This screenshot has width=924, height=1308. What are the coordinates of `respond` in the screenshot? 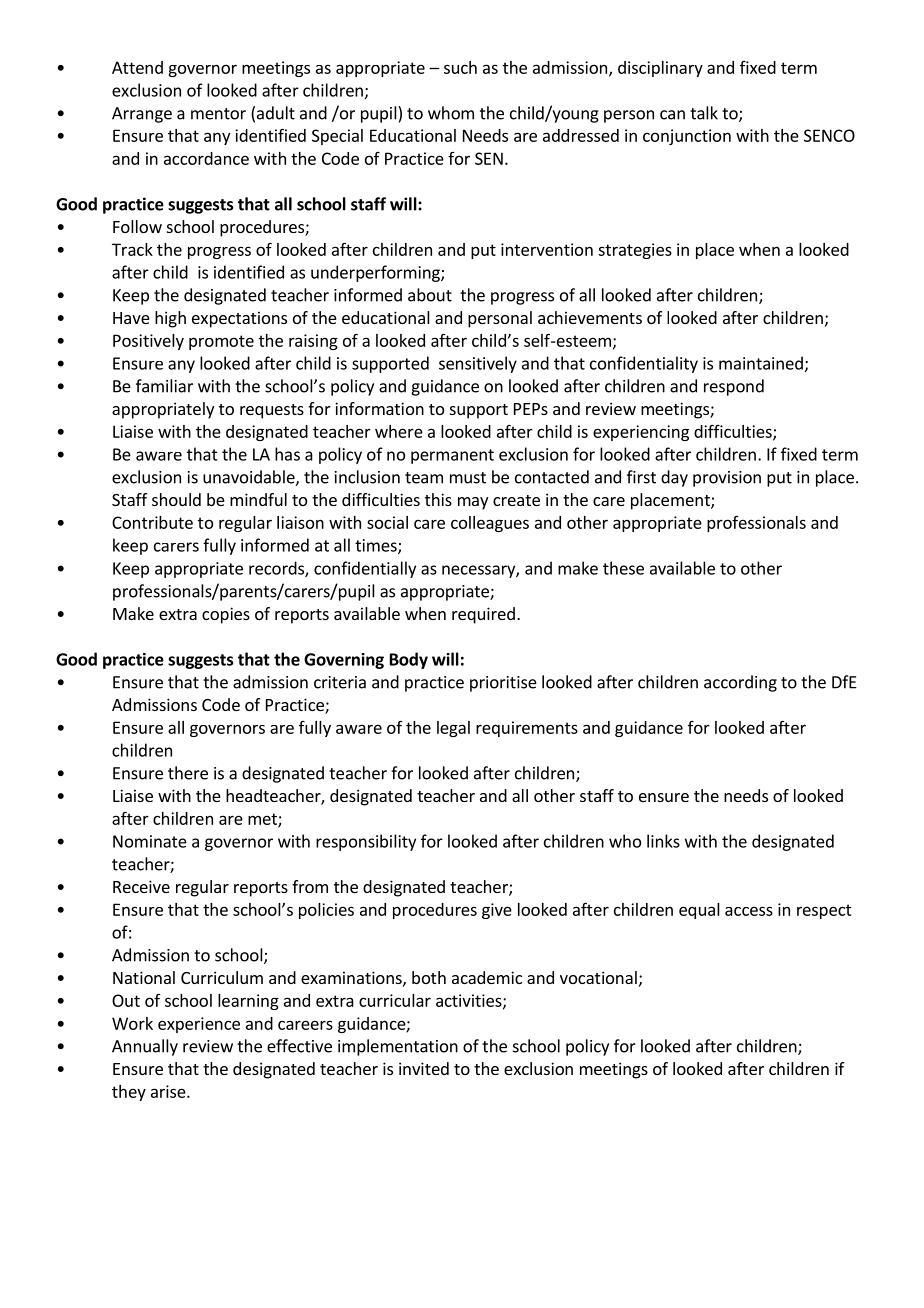 It's located at (734, 387).
